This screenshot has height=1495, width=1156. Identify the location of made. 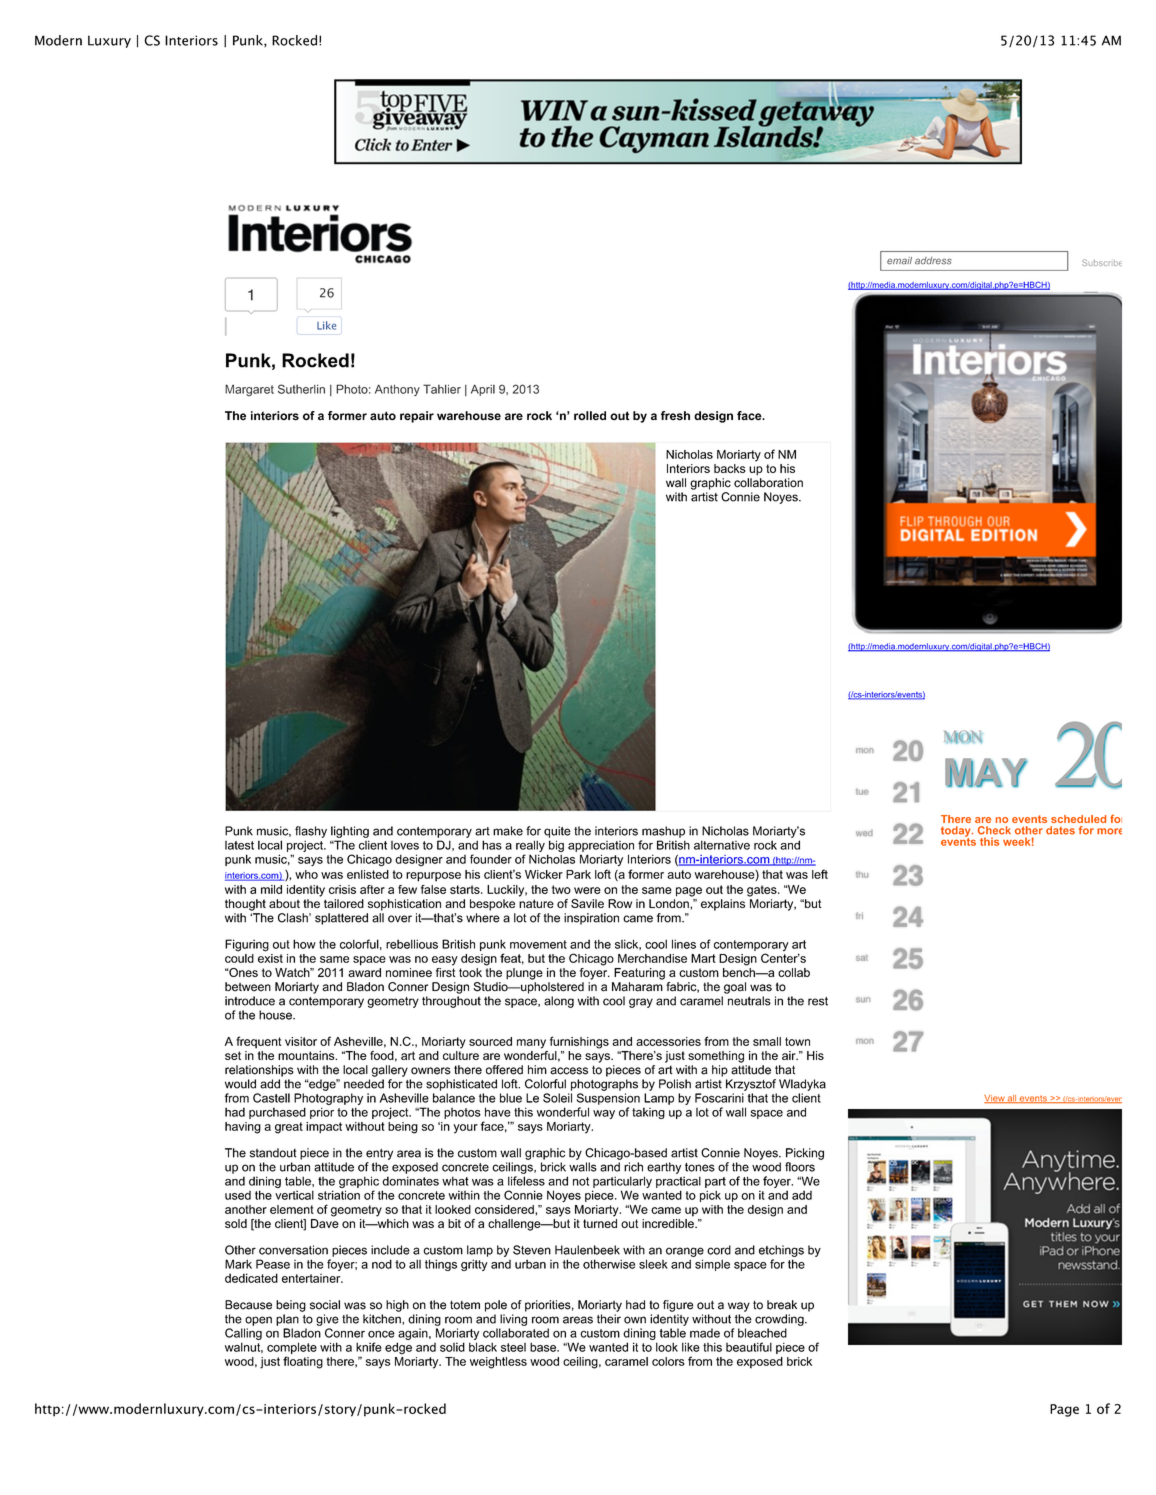
(705, 1333).
